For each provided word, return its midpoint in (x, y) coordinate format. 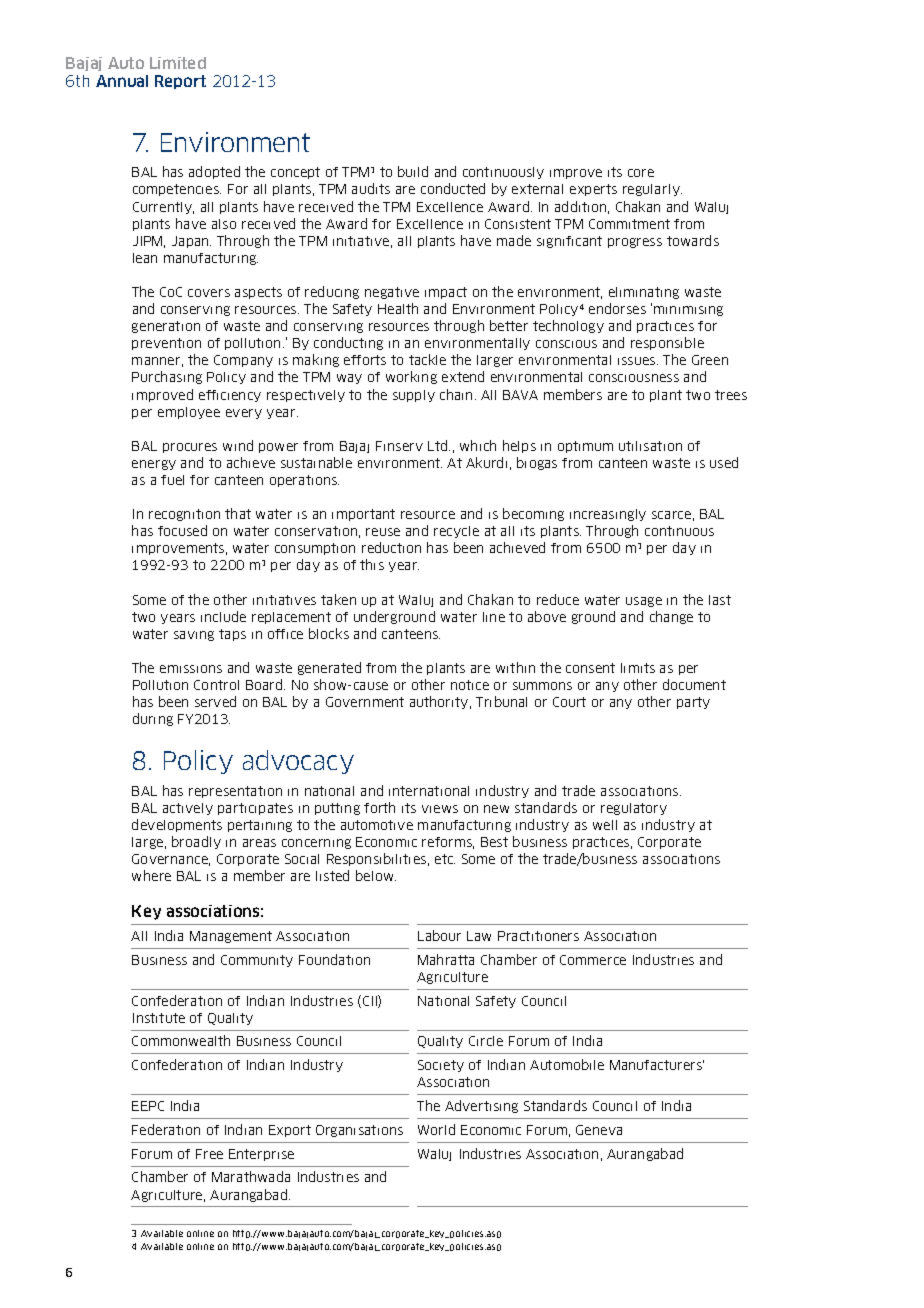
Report (180, 82)
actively (188, 809)
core (641, 173)
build (413, 171)
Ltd (439, 445)
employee (189, 413)
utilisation (650, 446)
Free (209, 1154)
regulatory (634, 809)
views (440, 809)
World (436, 1129)
